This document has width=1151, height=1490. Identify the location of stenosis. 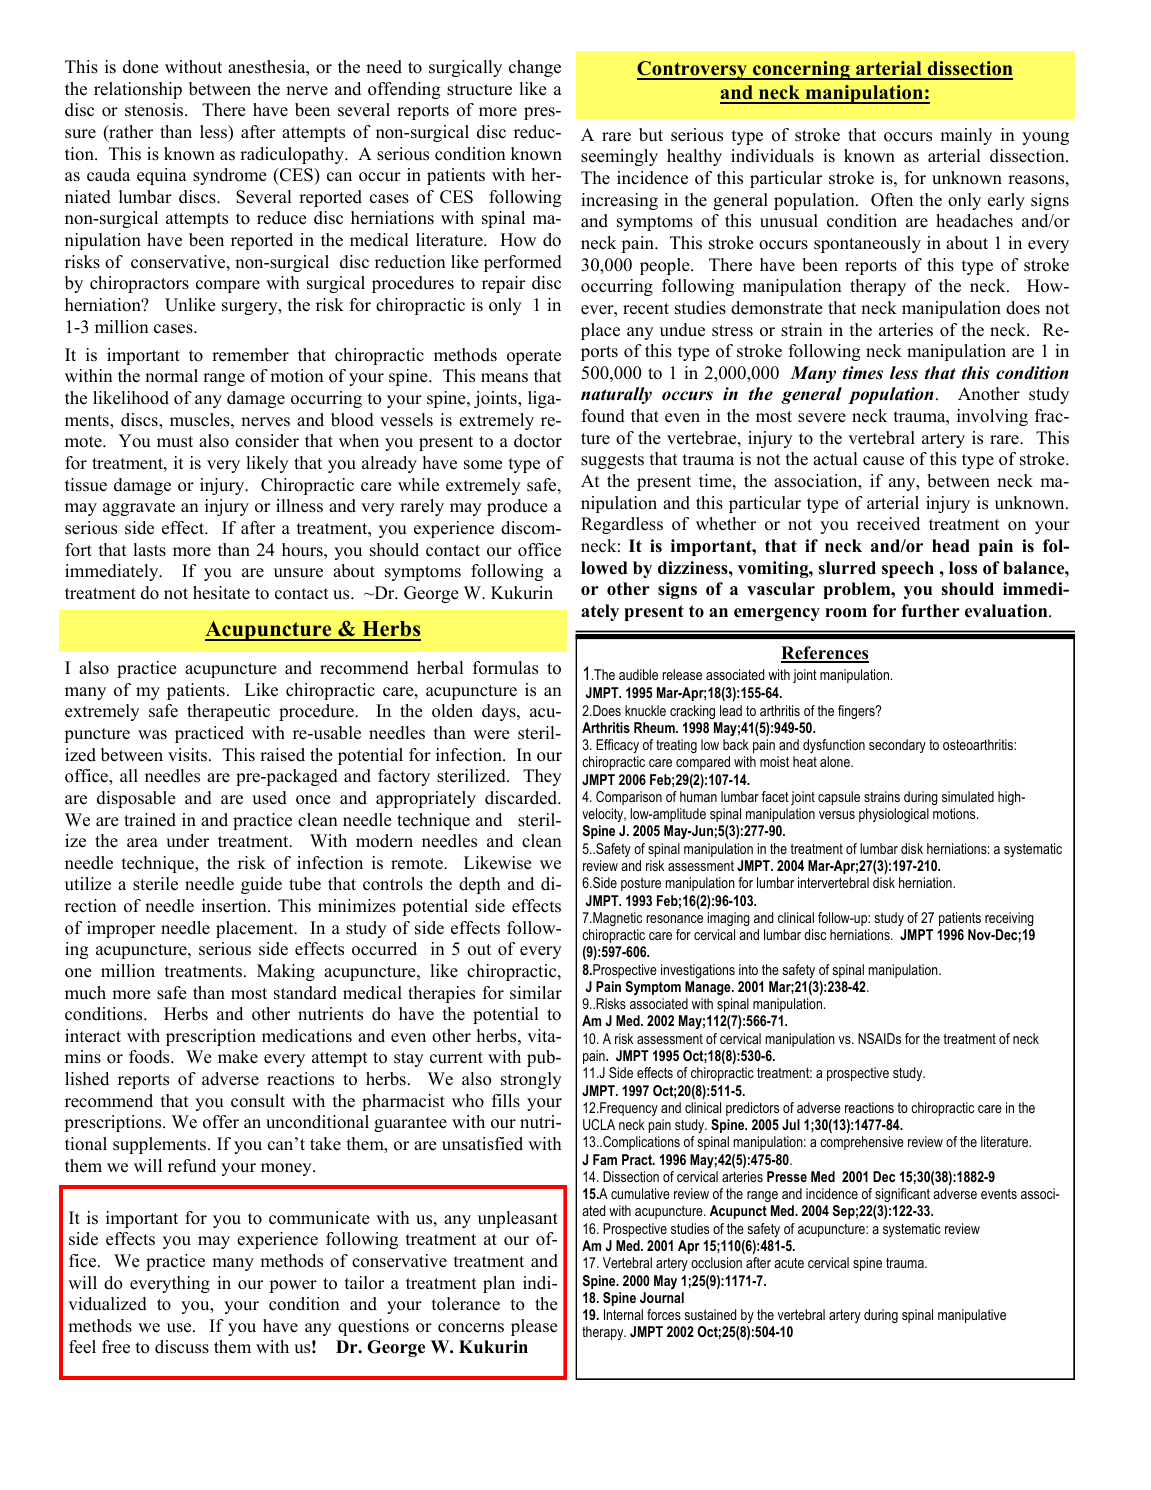
(155, 110).
